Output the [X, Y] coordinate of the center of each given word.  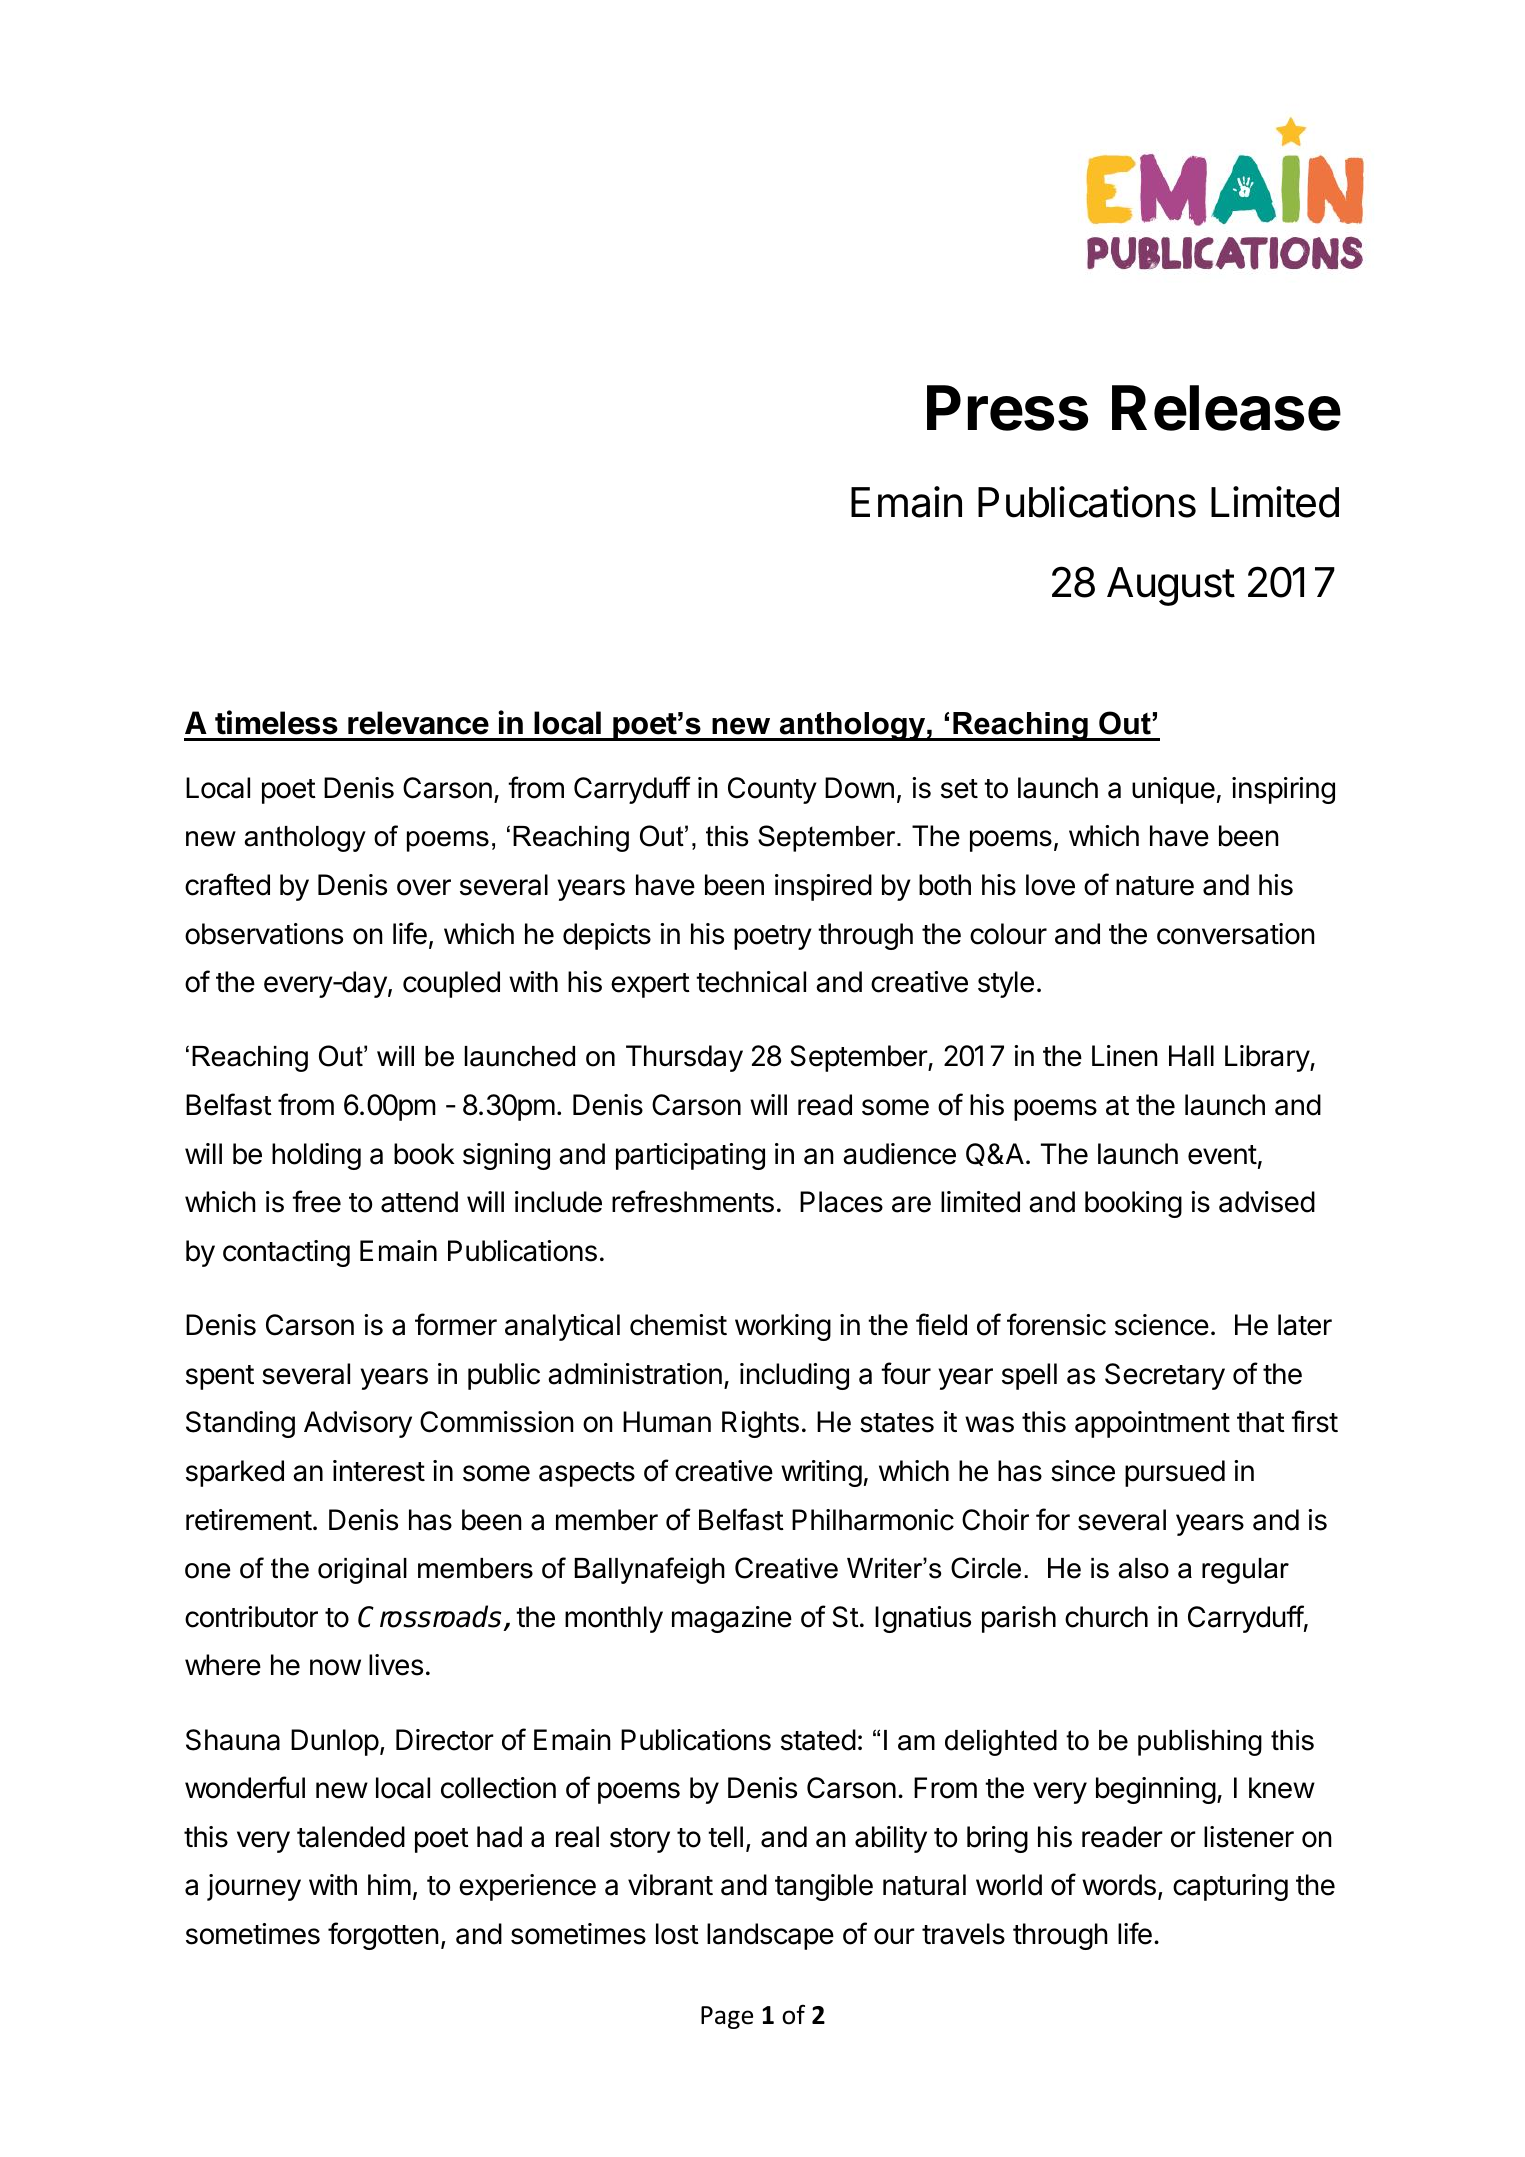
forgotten [383, 1936]
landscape [770, 1936]
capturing [1230, 1887]
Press [1007, 408]
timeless [276, 722]
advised [1267, 1202]
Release [1226, 408]
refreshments [693, 1201]
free [316, 1201]
